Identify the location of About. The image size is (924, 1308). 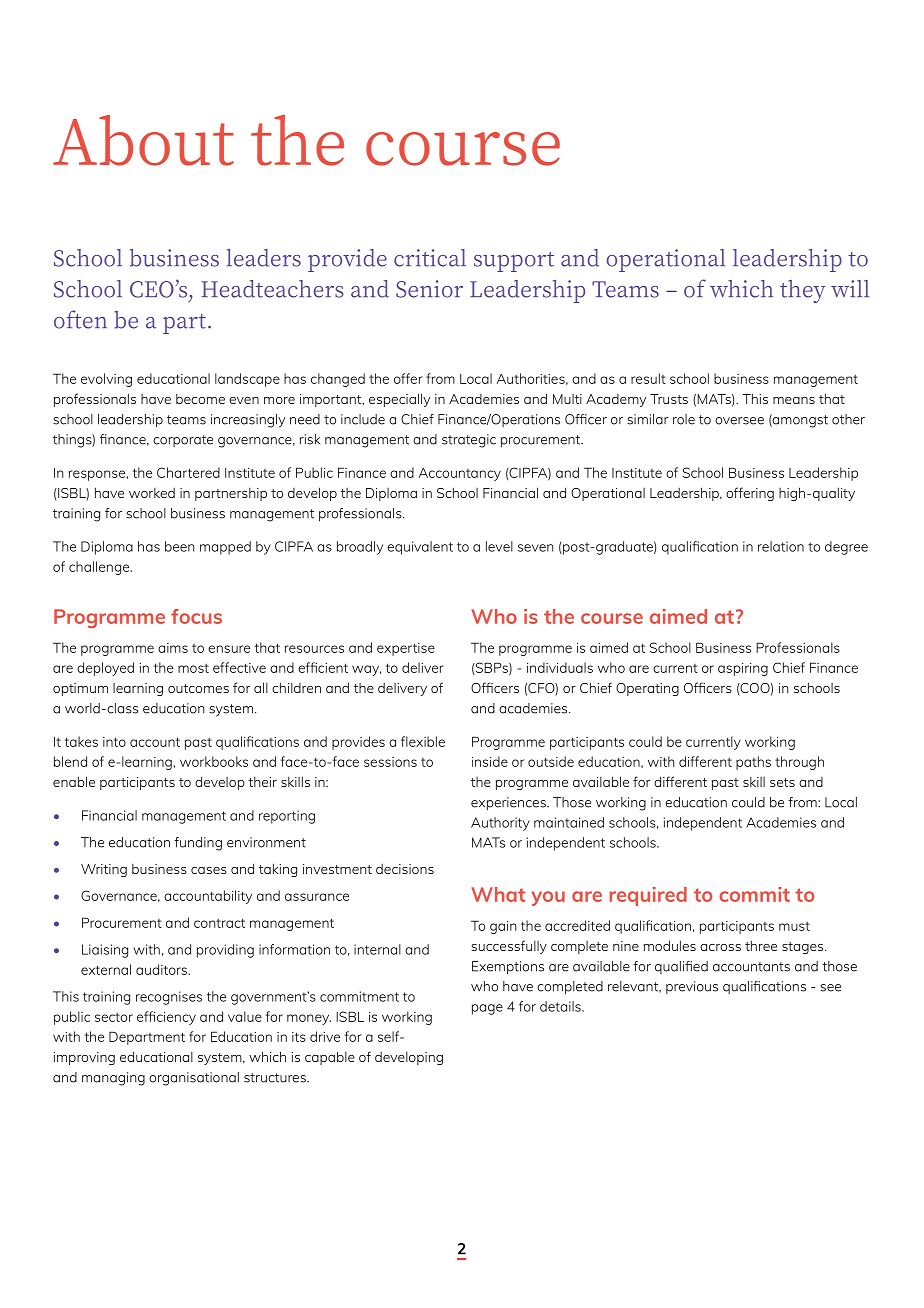
(143, 140).
